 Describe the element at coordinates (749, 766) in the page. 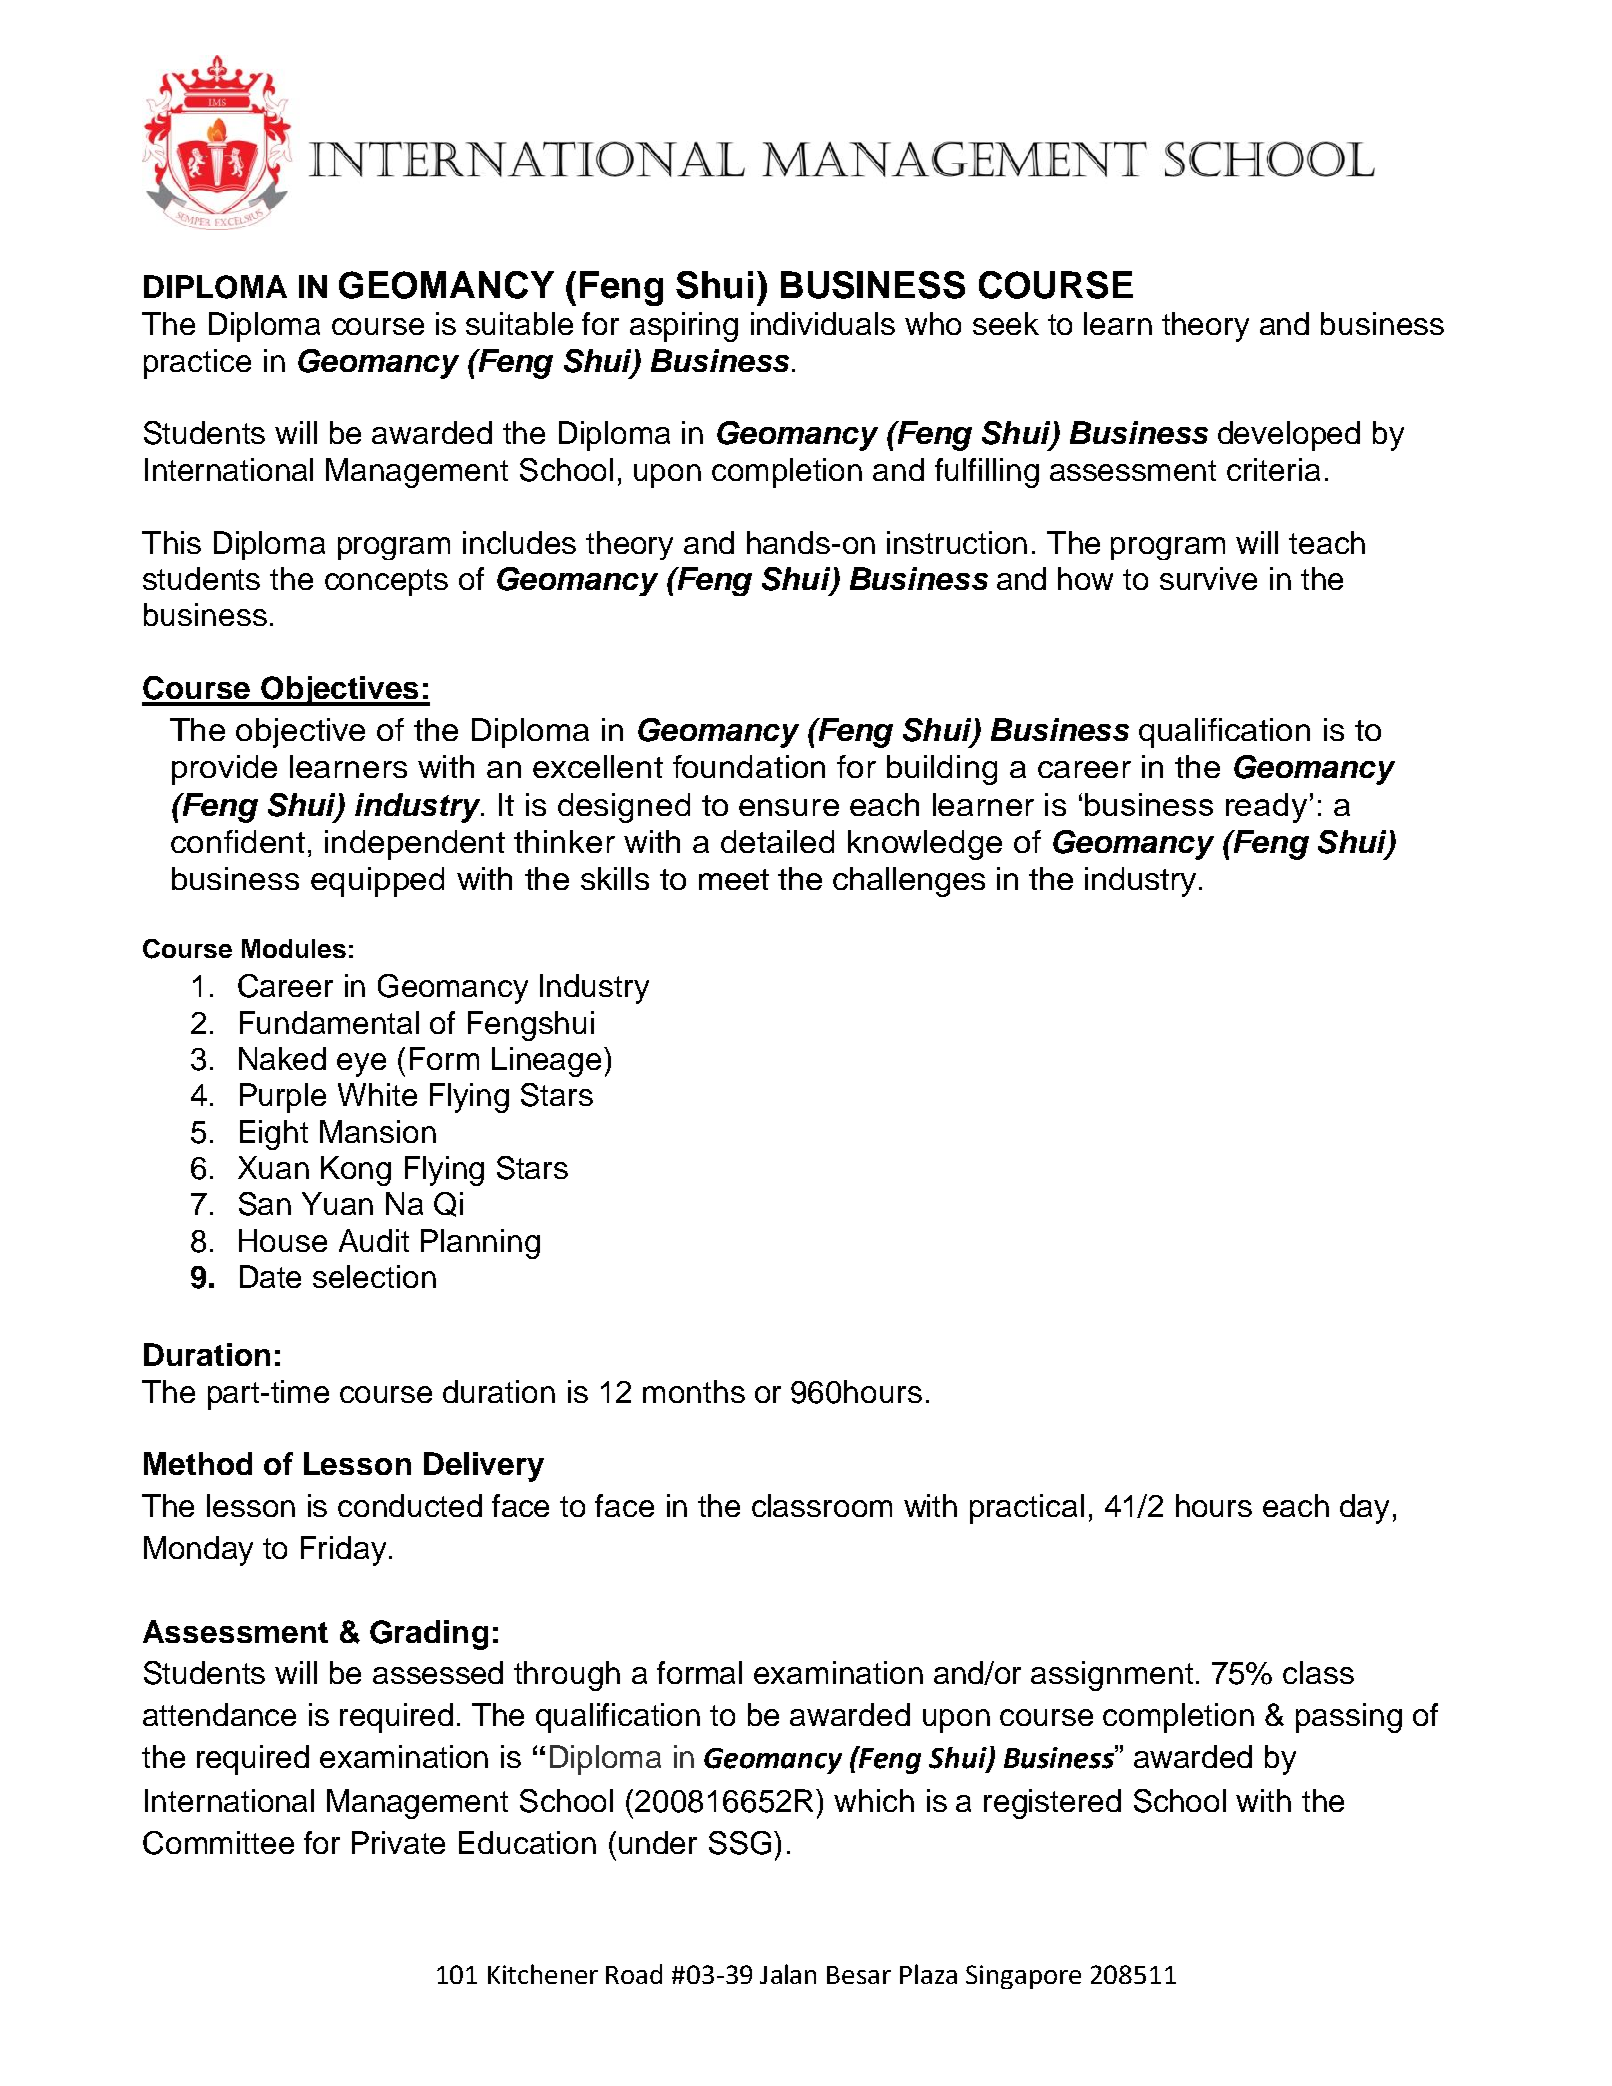

I see `foundation` at that location.
